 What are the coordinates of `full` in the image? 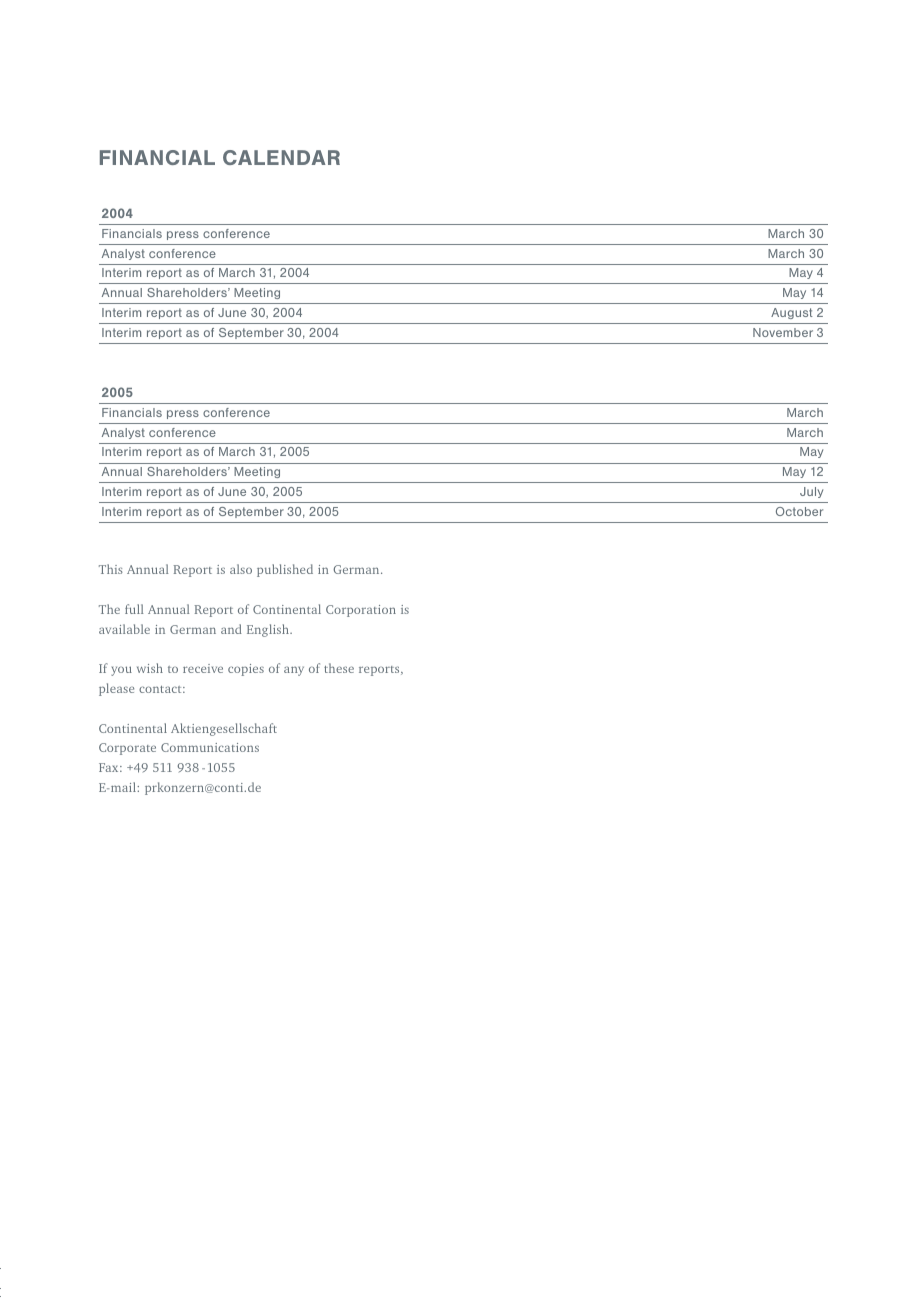 It's located at (134, 609).
